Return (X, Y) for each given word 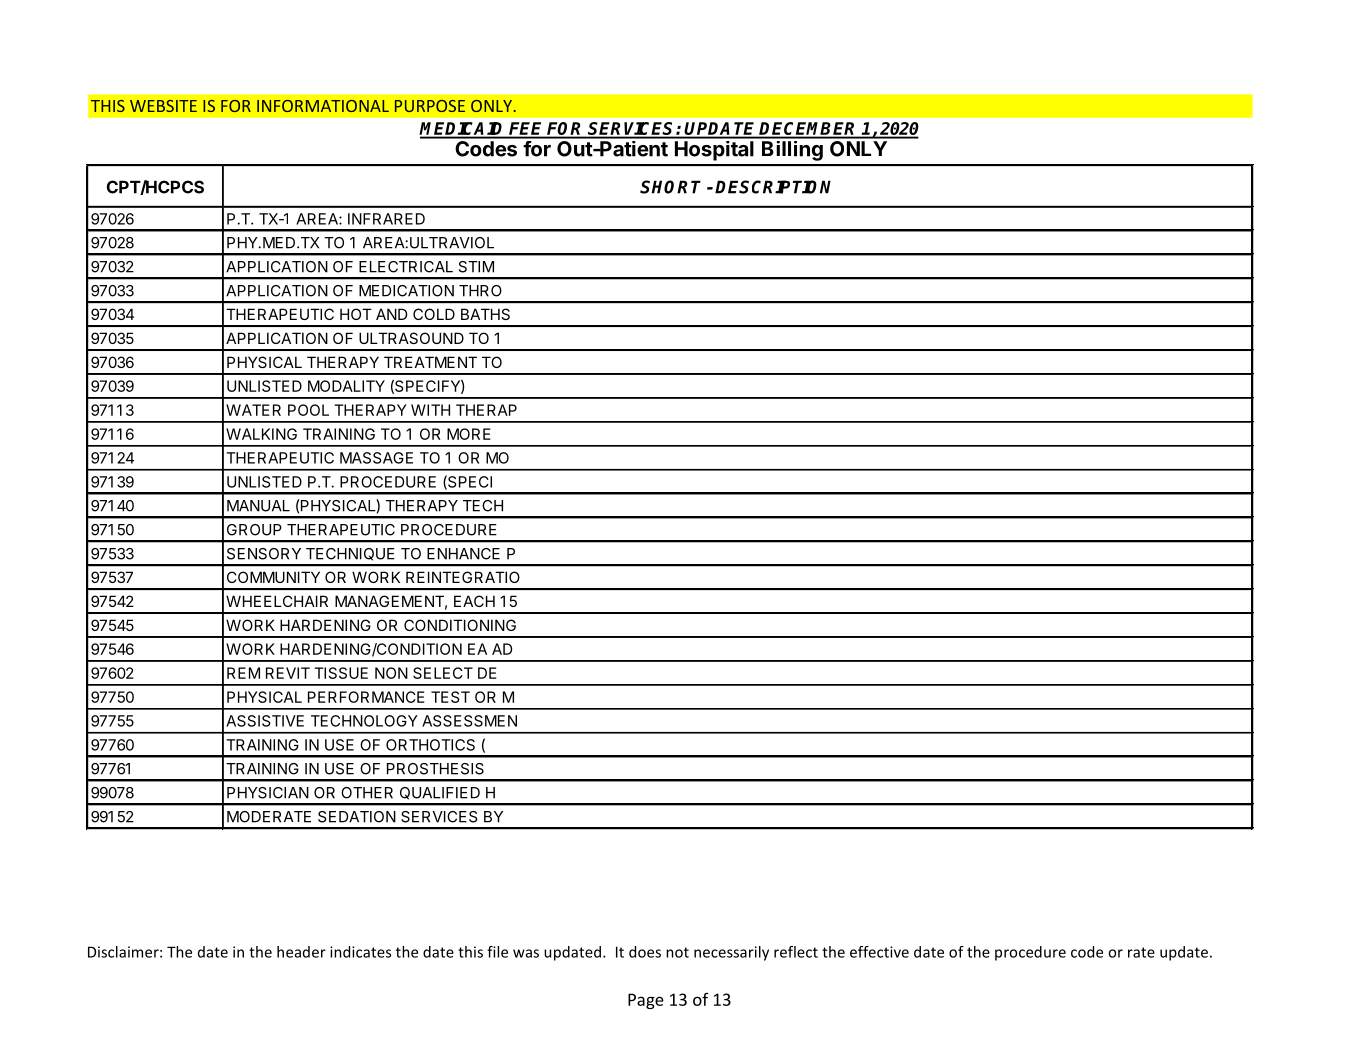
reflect (796, 952)
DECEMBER (809, 130)
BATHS (485, 314)
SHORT (670, 187)
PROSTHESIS (435, 769)
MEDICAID (463, 130)
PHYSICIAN (268, 793)
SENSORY (264, 554)
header (301, 952)
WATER (253, 410)
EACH (474, 601)
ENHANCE (463, 554)
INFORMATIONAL (323, 106)
